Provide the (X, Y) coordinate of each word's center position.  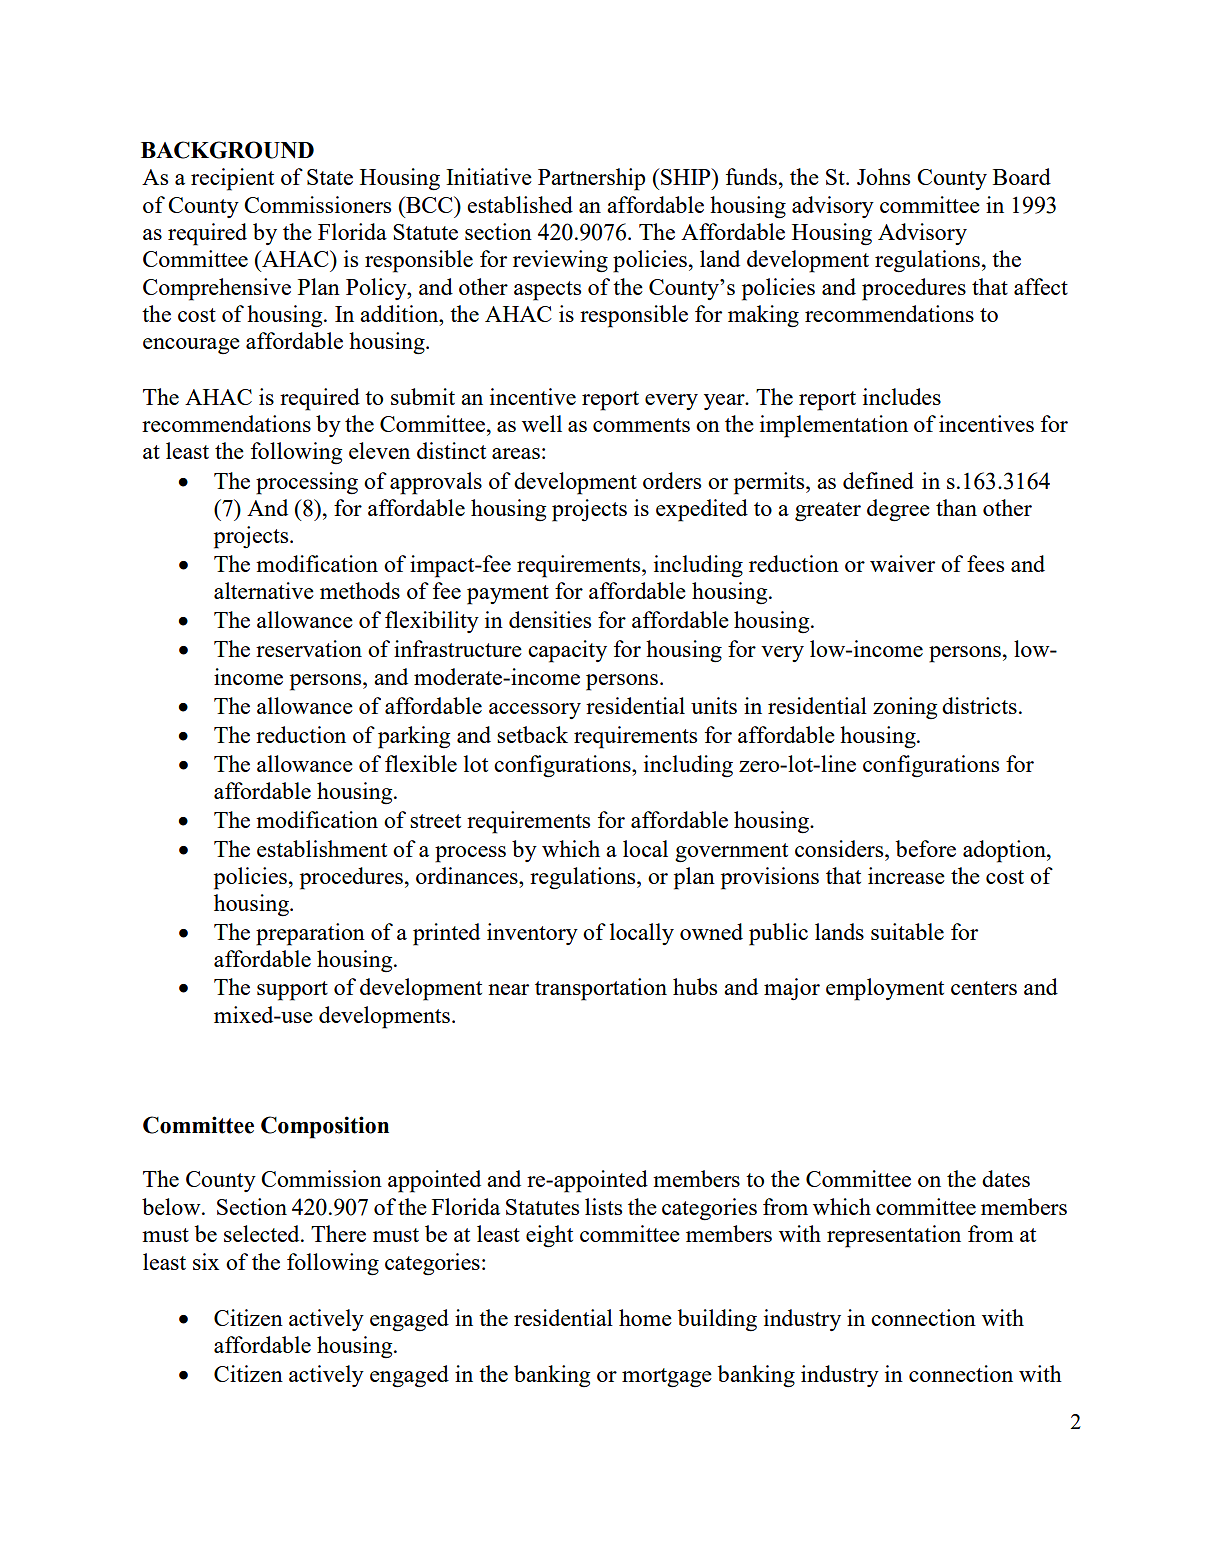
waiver (902, 563)
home (645, 1317)
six (206, 1261)
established (520, 204)
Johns (883, 176)
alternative (264, 590)
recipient (232, 179)
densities (550, 619)
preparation (310, 934)
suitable (907, 931)
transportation (601, 989)
